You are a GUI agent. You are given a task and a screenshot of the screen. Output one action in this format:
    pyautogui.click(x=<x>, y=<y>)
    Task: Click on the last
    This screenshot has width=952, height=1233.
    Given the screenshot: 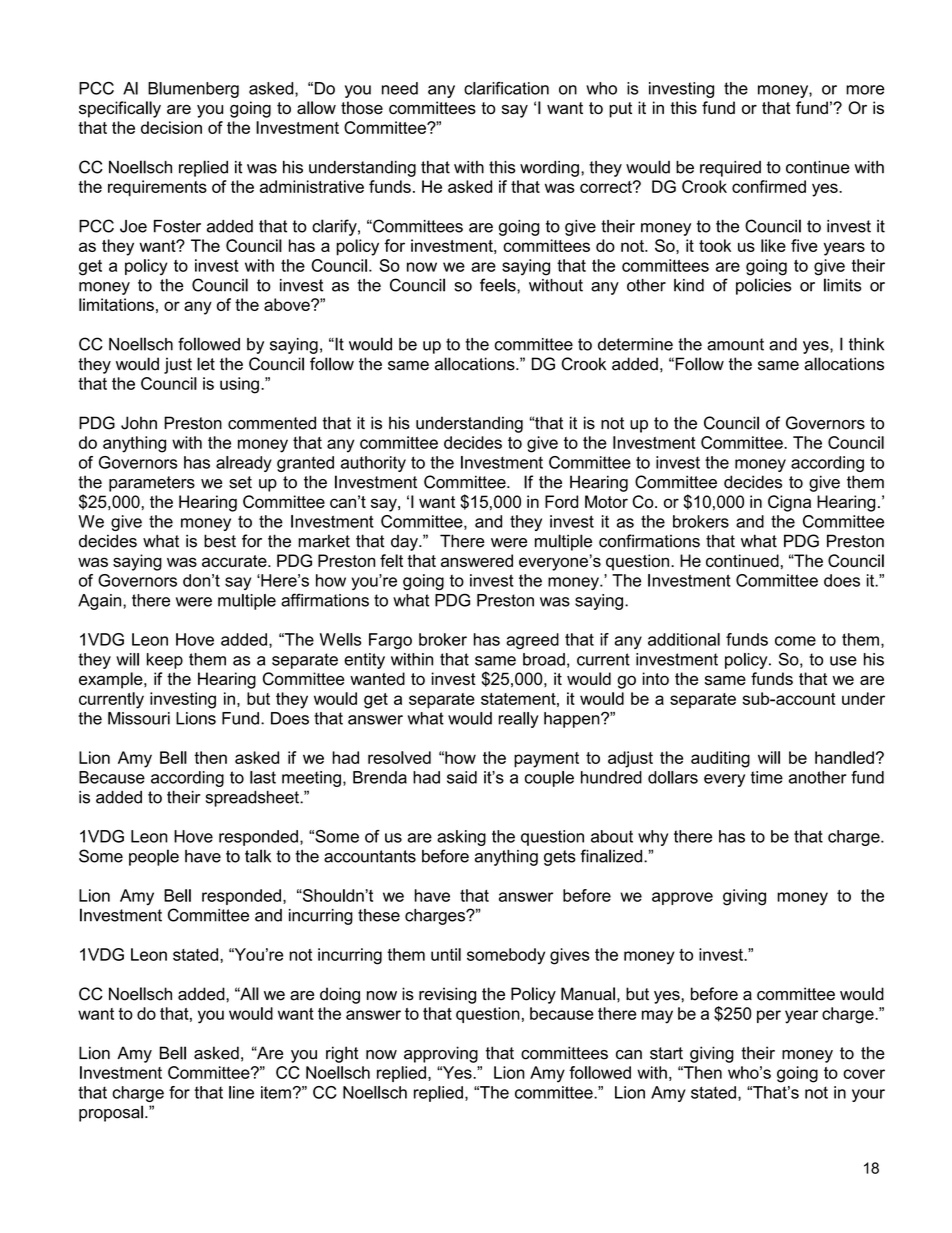 What is the action you would take?
    pyautogui.click(x=263, y=777)
